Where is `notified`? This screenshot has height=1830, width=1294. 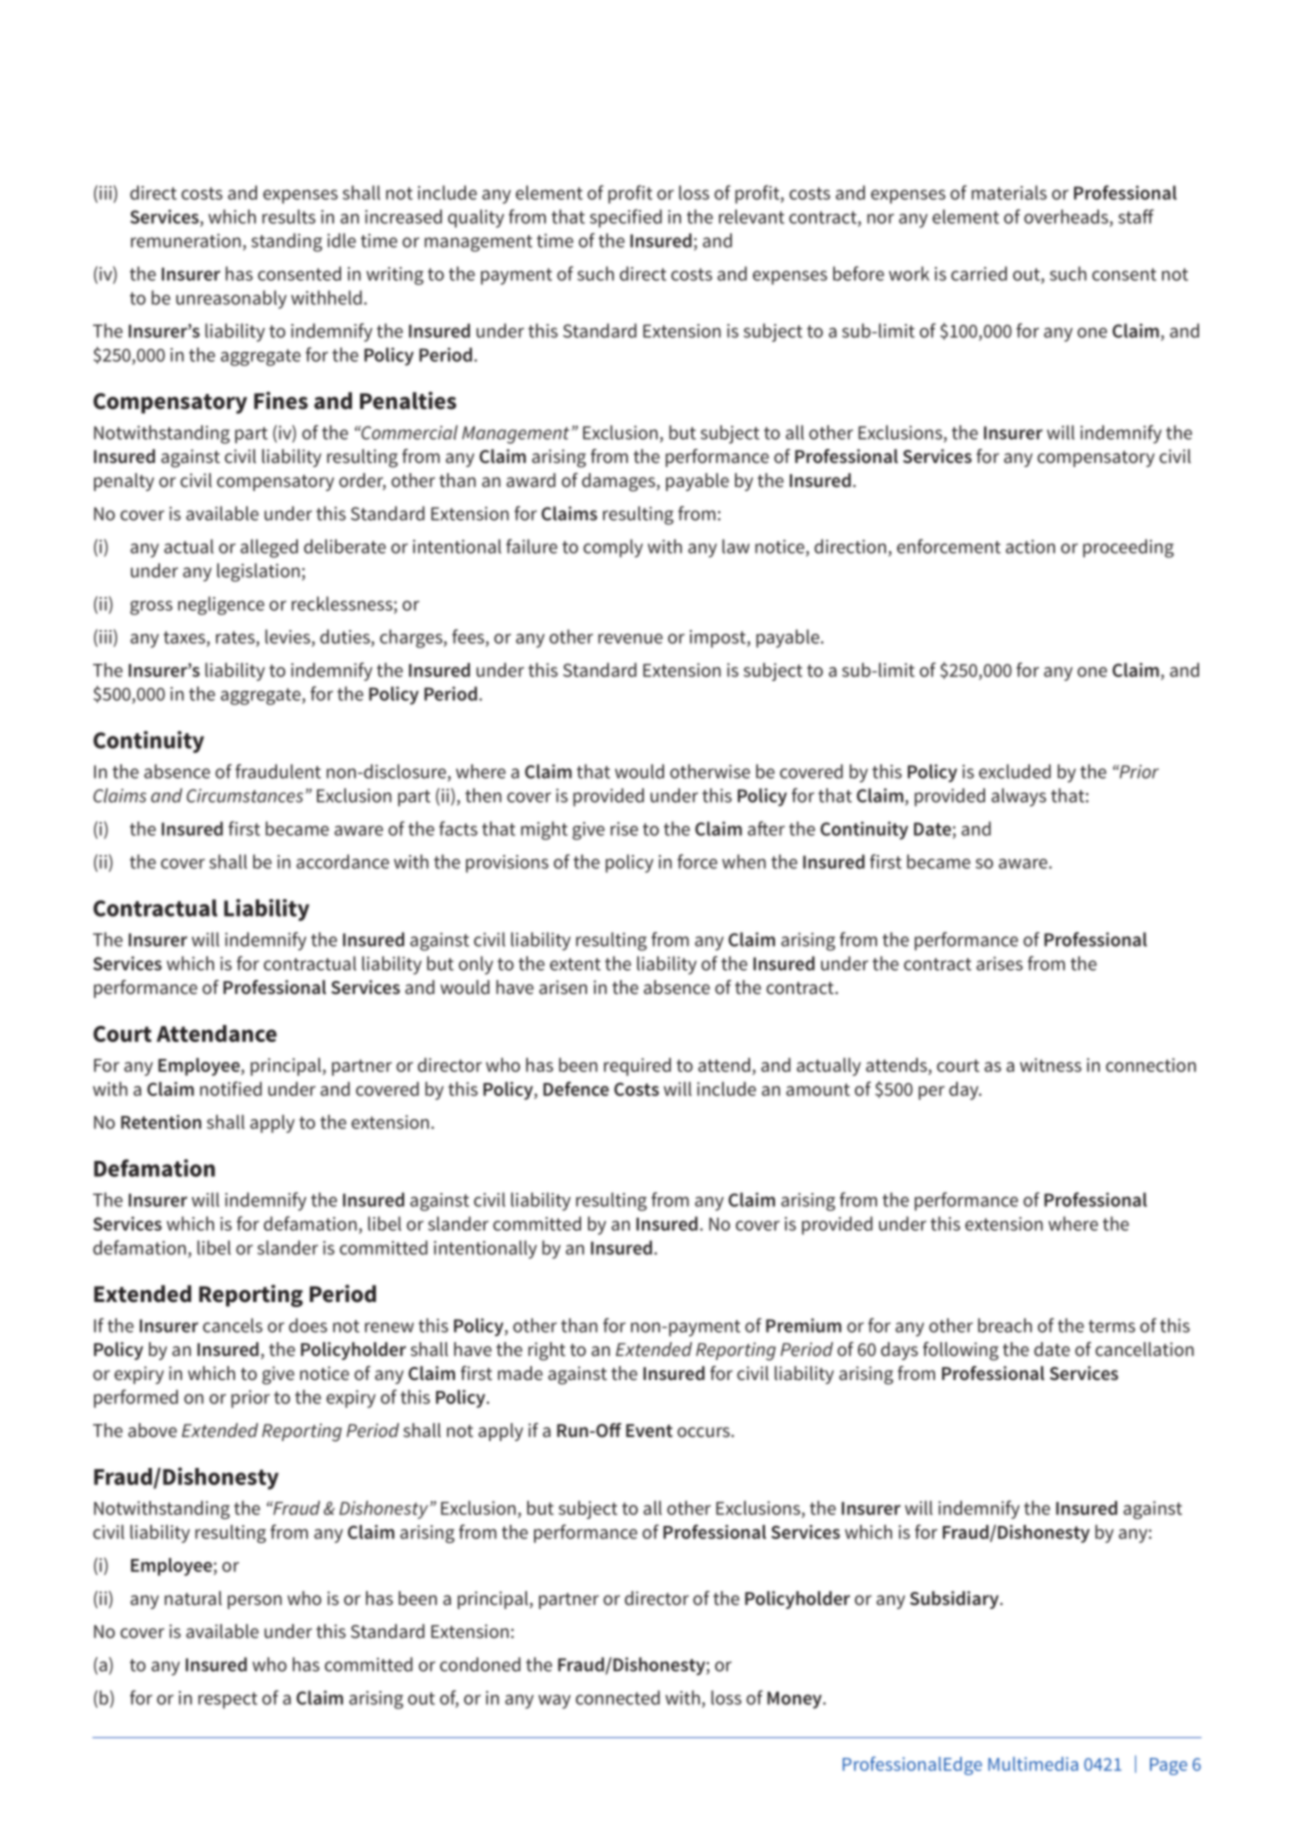 notified is located at coordinates (231, 1088).
